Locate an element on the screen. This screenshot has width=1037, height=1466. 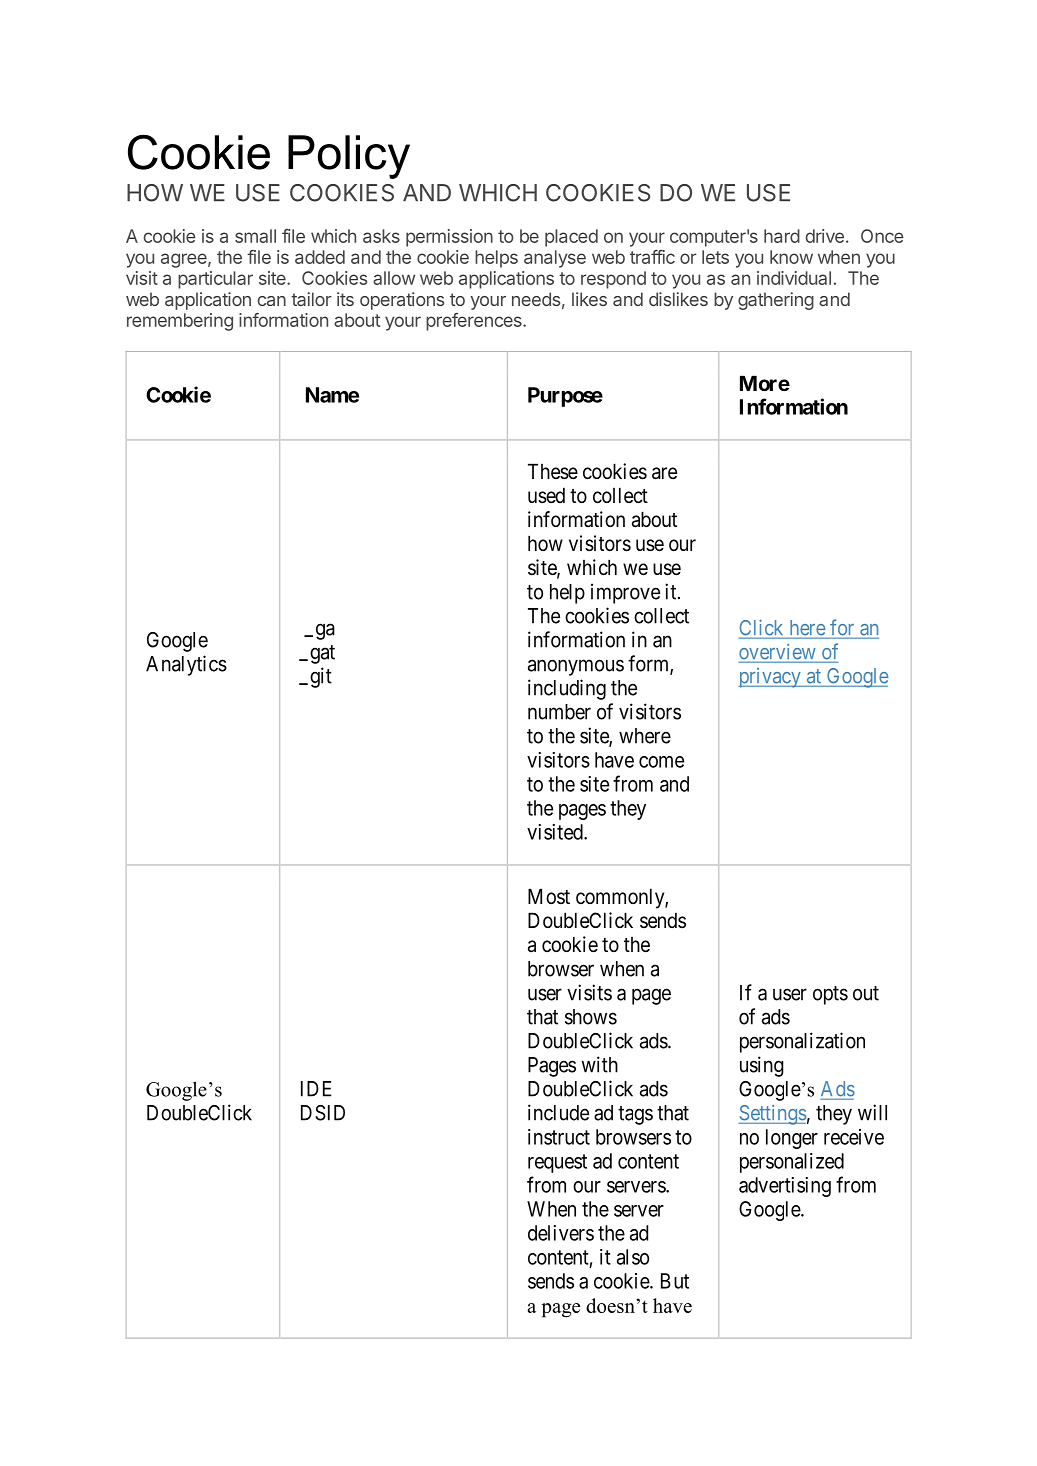
number is located at coordinates (559, 712).
